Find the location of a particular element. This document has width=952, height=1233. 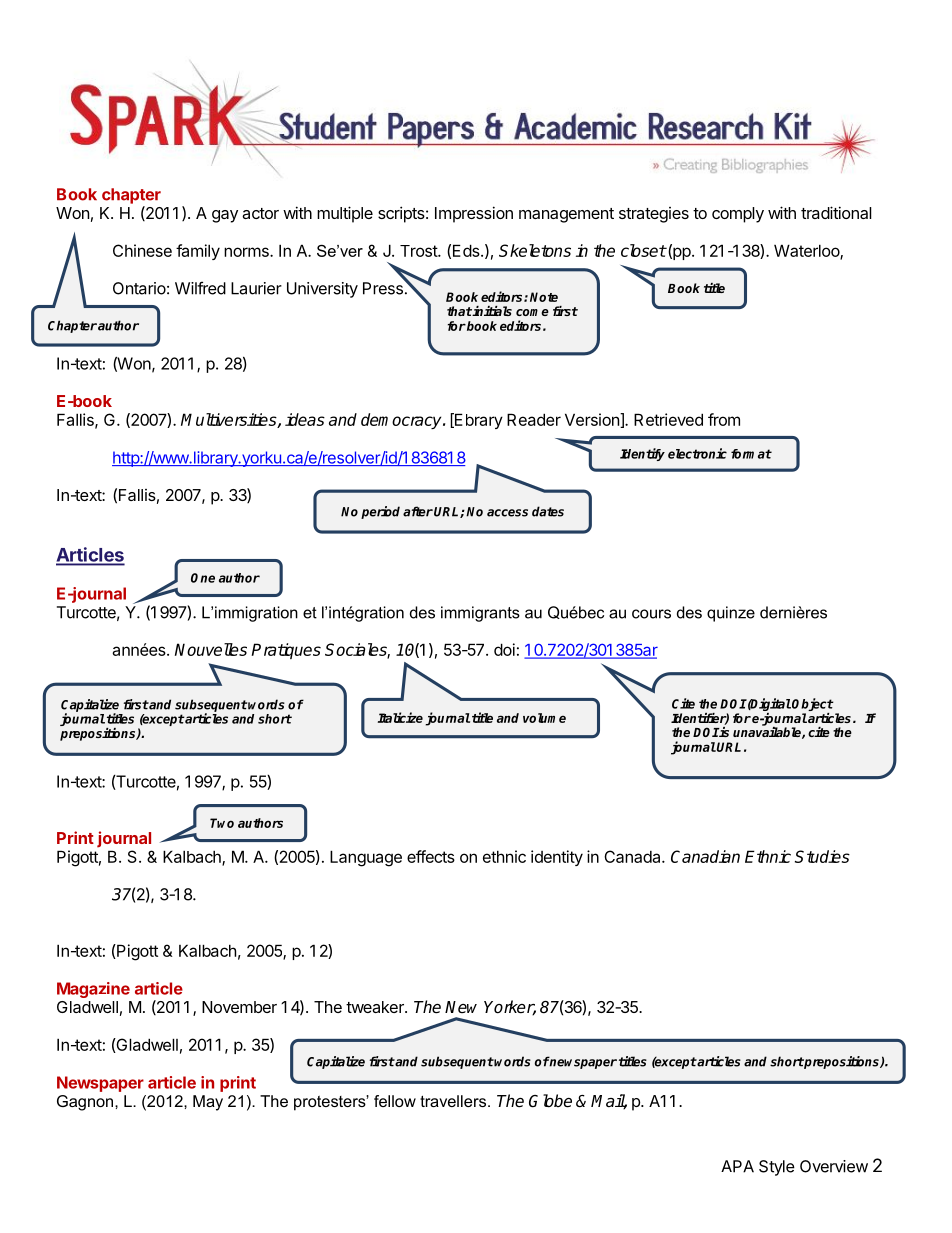

One is located at coordinates (203, 578).
